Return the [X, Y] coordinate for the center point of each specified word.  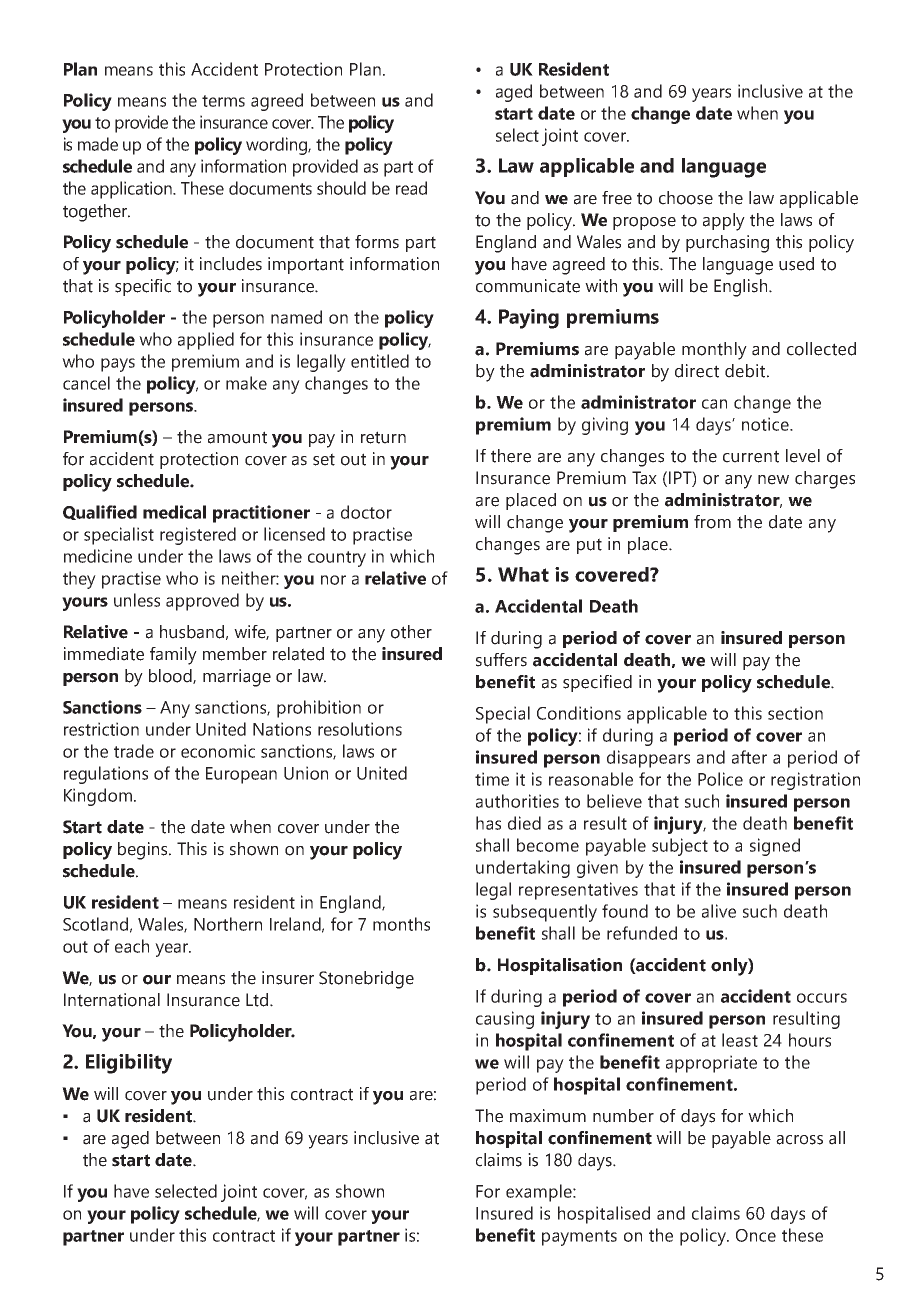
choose [686, 198]
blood [171, 676]
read [411, 188]
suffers [501, 660]
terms [223, 101]
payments [579, 1238]
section [795, 713]
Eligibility [129, 1064]
